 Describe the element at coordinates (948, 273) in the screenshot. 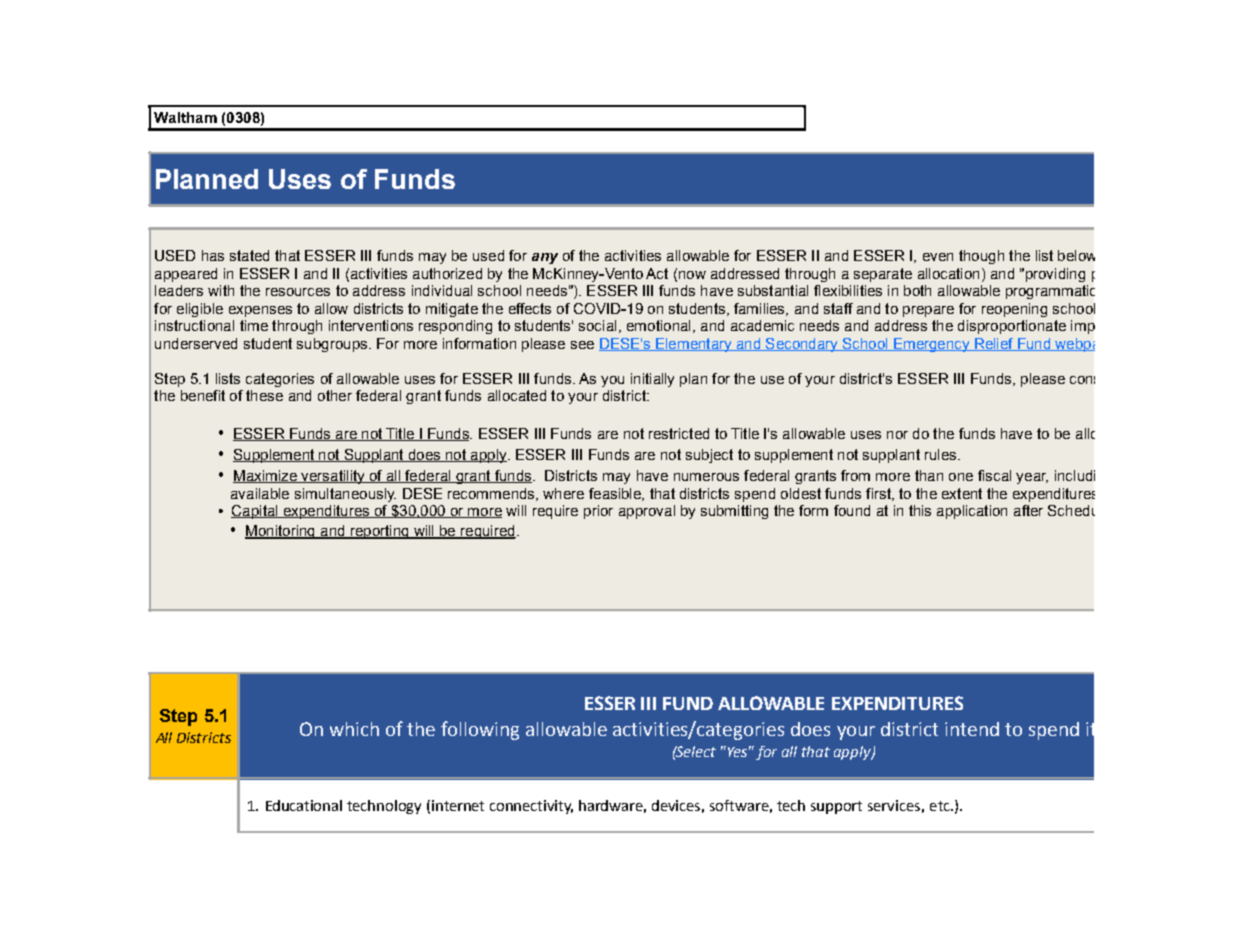

I see `allocation` at that location.
